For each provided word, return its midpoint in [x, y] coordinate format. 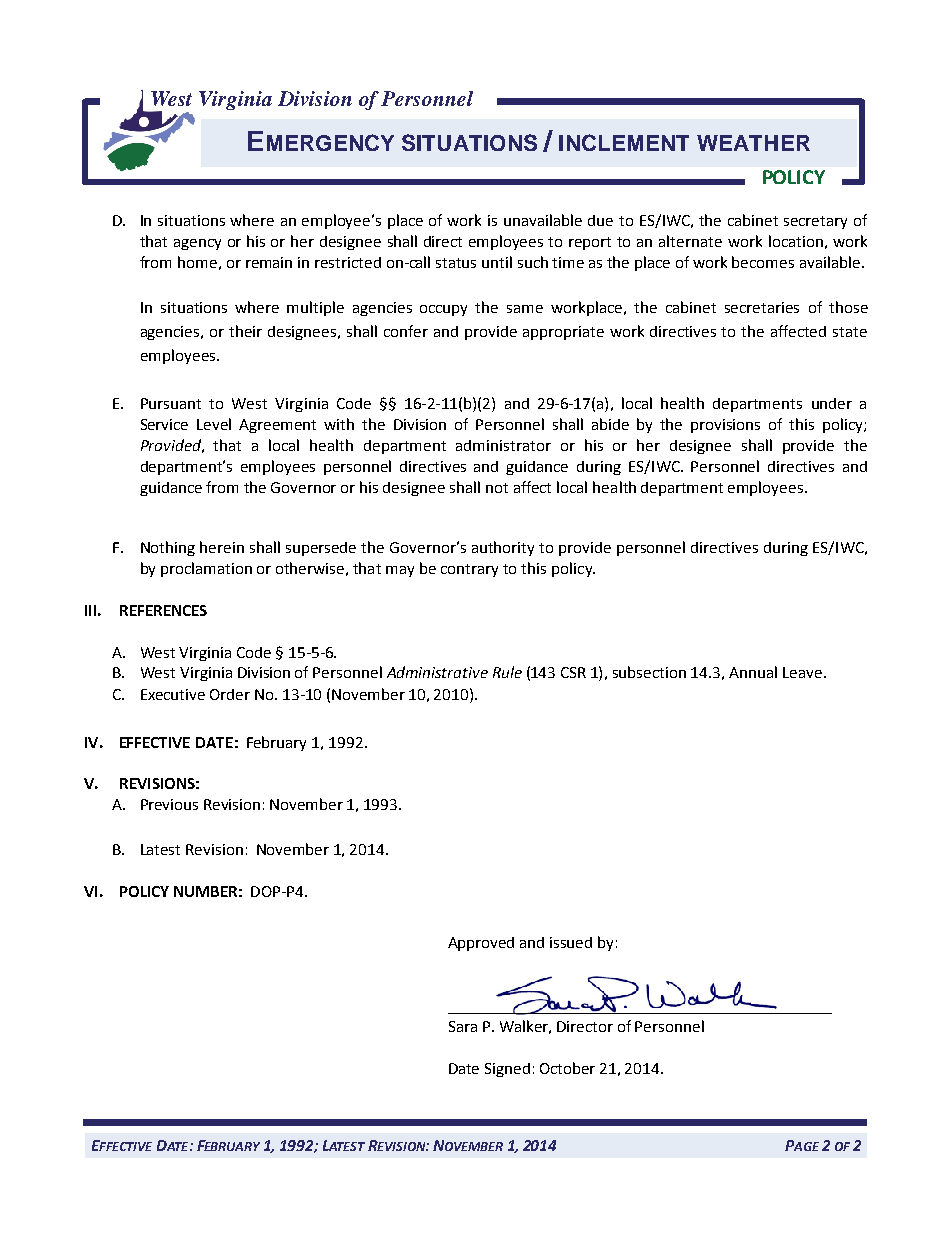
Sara [463, 1026]
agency [197, 244]
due [600, 220]
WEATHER [753, 143]
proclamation [206, 569]
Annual [753, 672]
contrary [469, 570]
